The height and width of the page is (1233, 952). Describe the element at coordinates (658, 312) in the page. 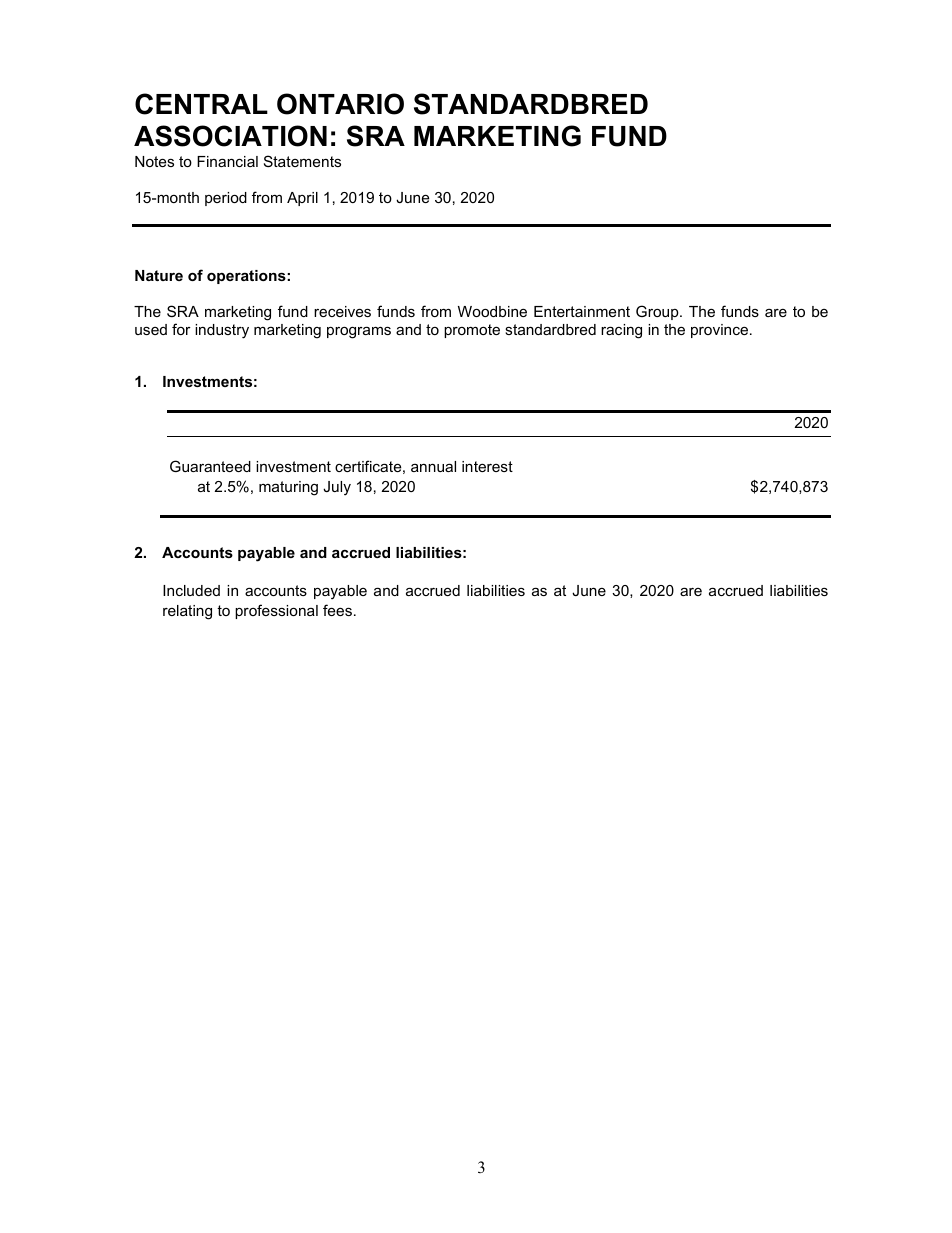

I see `Group` at that location.
